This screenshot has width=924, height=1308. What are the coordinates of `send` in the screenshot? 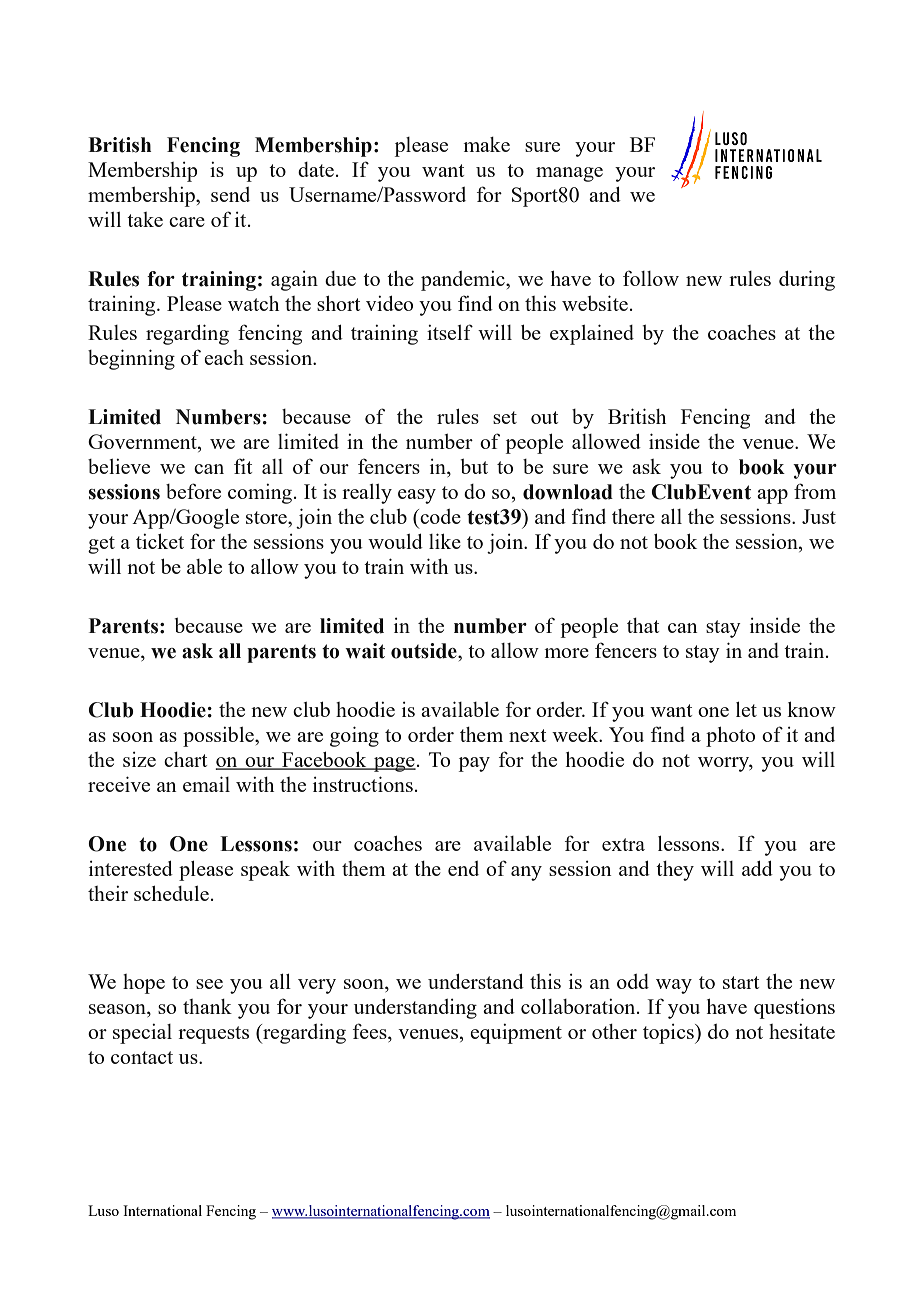 It's located at (230, 194).
